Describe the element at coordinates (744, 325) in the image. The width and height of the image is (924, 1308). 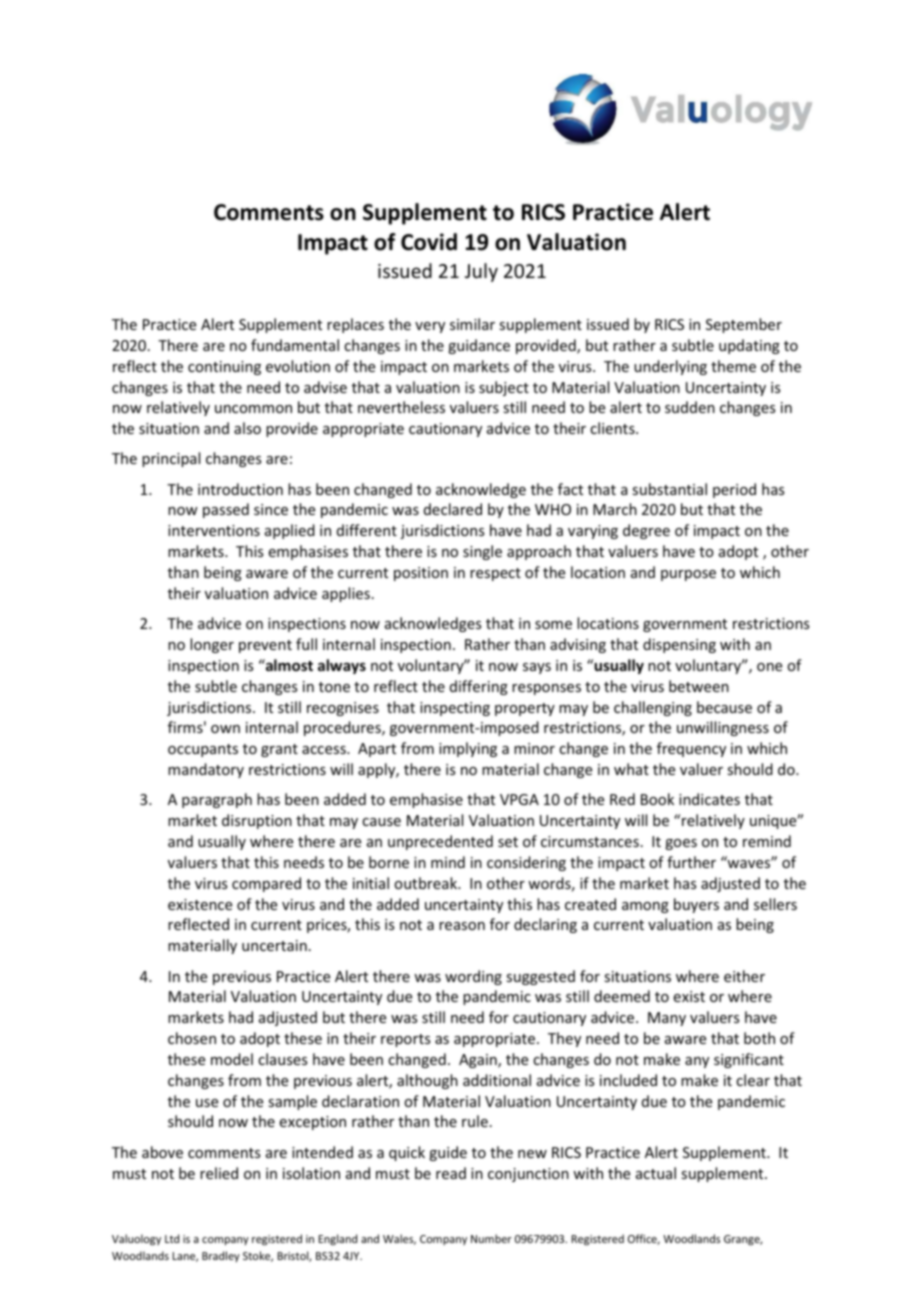
I see `September` at that location.
